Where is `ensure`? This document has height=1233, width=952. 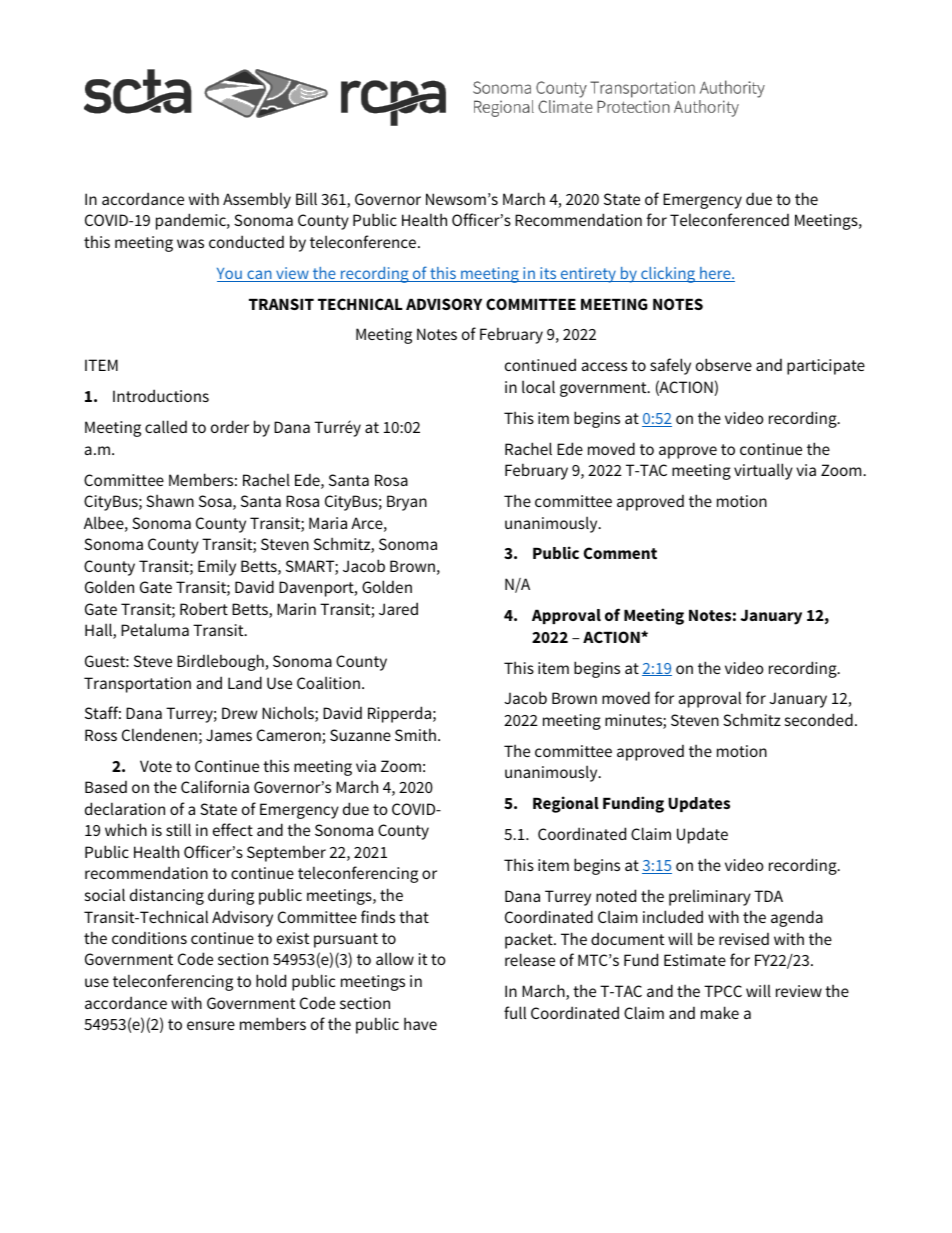
ensure is located at coordinates (211, 1025).
